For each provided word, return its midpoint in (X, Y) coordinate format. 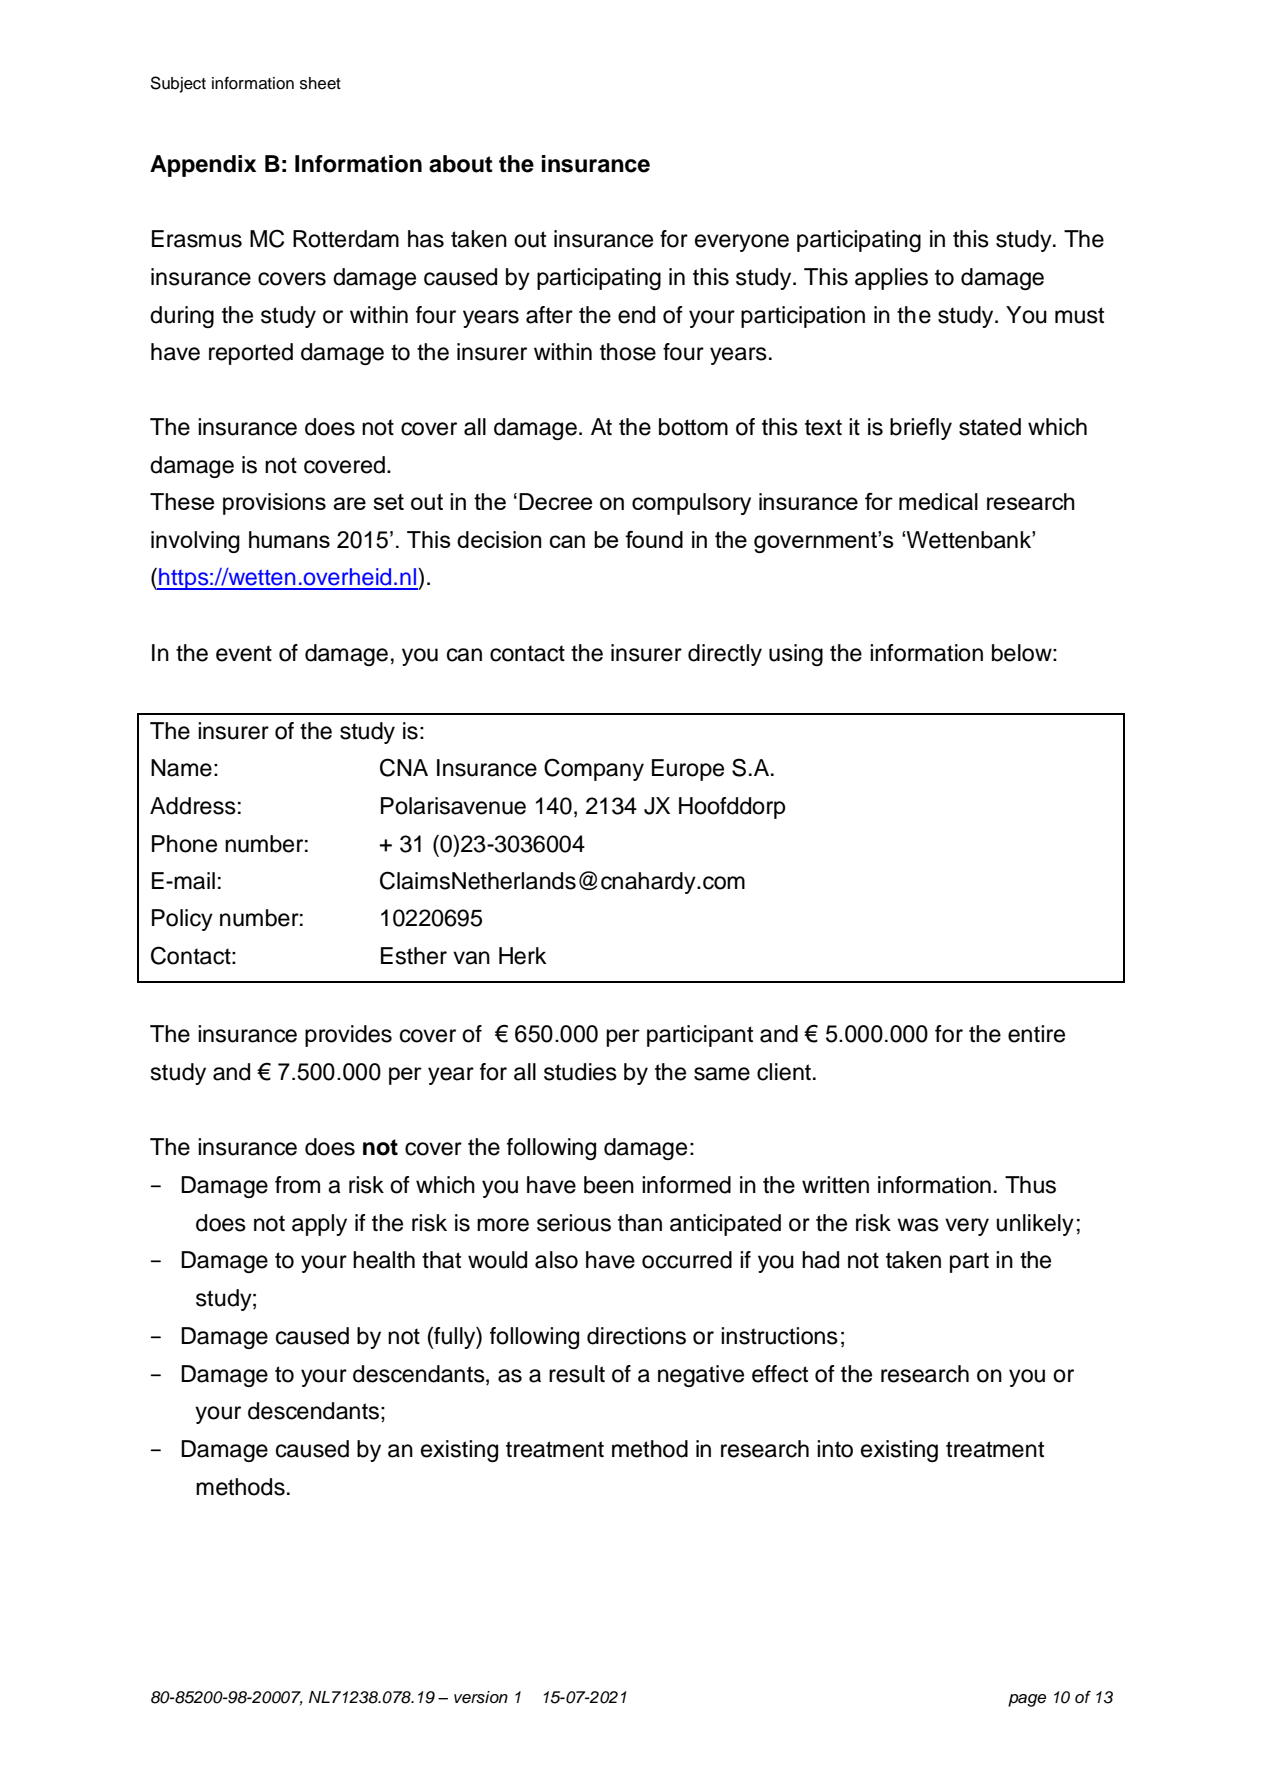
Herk (523, 956)
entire (1036, 1034)
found (654, 539)
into (835, 1449)
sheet (320, 83)
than (640, 1223)
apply (319, 1225)
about (461, 164)
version (481, 1697)
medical (938, 501)
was (918, 1225)
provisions (274, 504)
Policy (182, 920)
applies (891, 279)
